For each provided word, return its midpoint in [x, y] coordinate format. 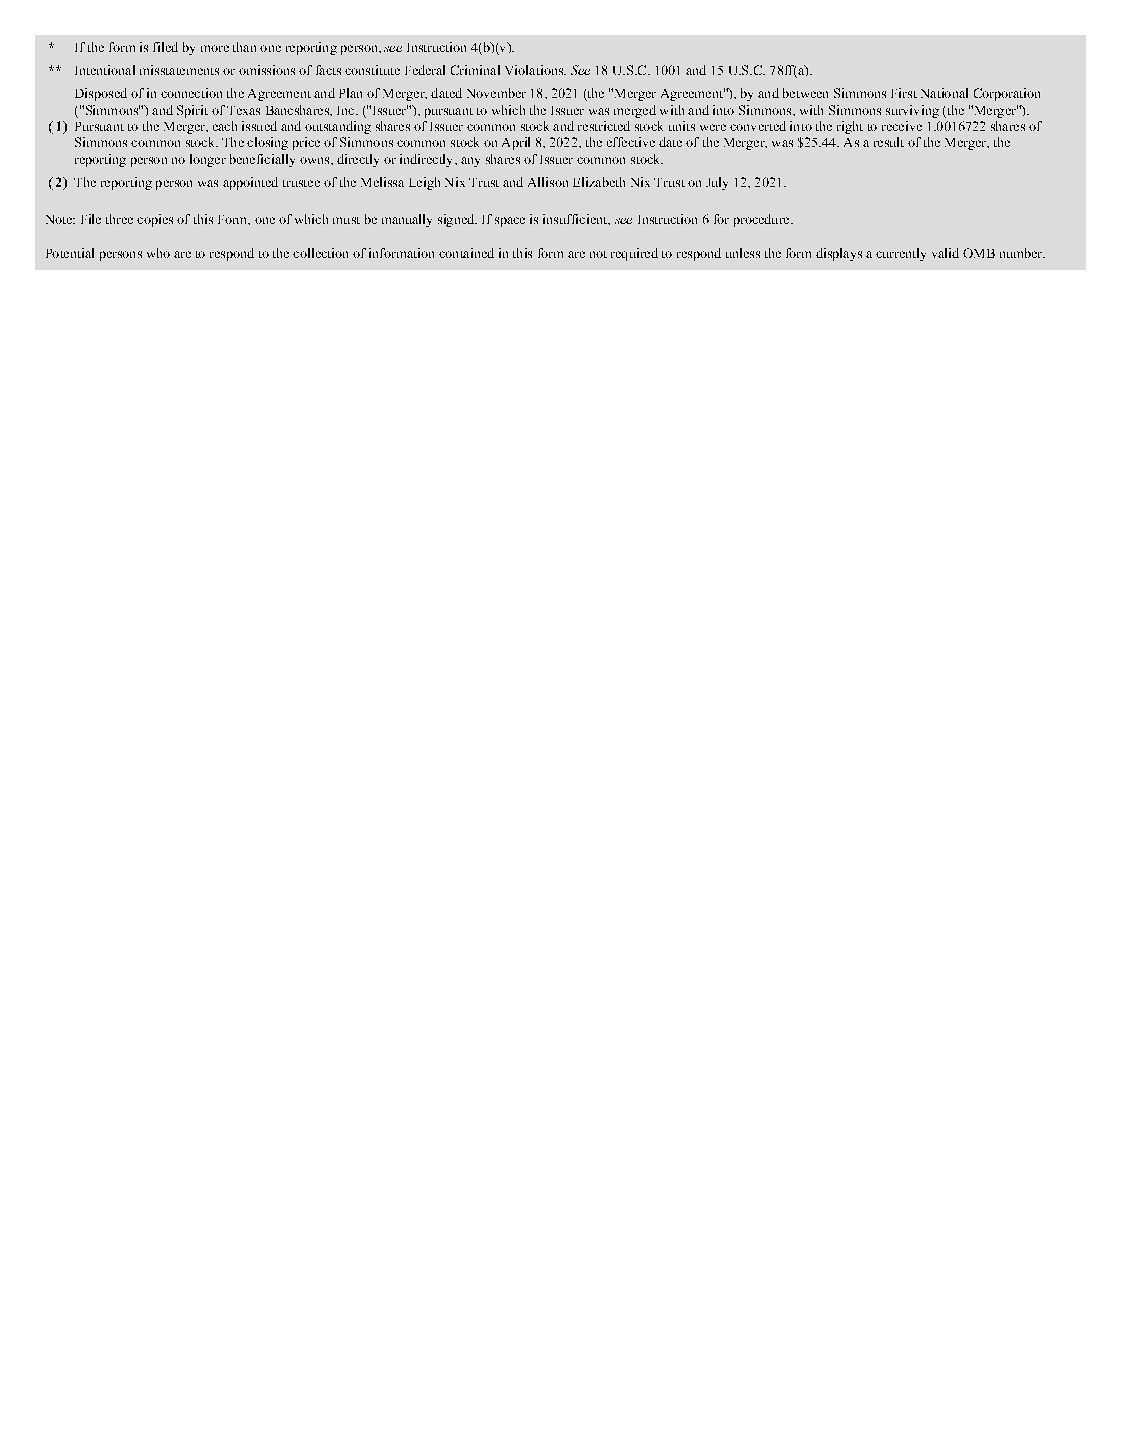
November [496, 93]
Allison [548, 182]
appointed [250, 183]
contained [466, 253]
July [717, 183]
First [904, 93]
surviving [912, 111]
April [516, 143]
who [158, 253]
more [215, 48]
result [889, 142]
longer [208, 160]
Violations [535, 70]
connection [191, 93]
